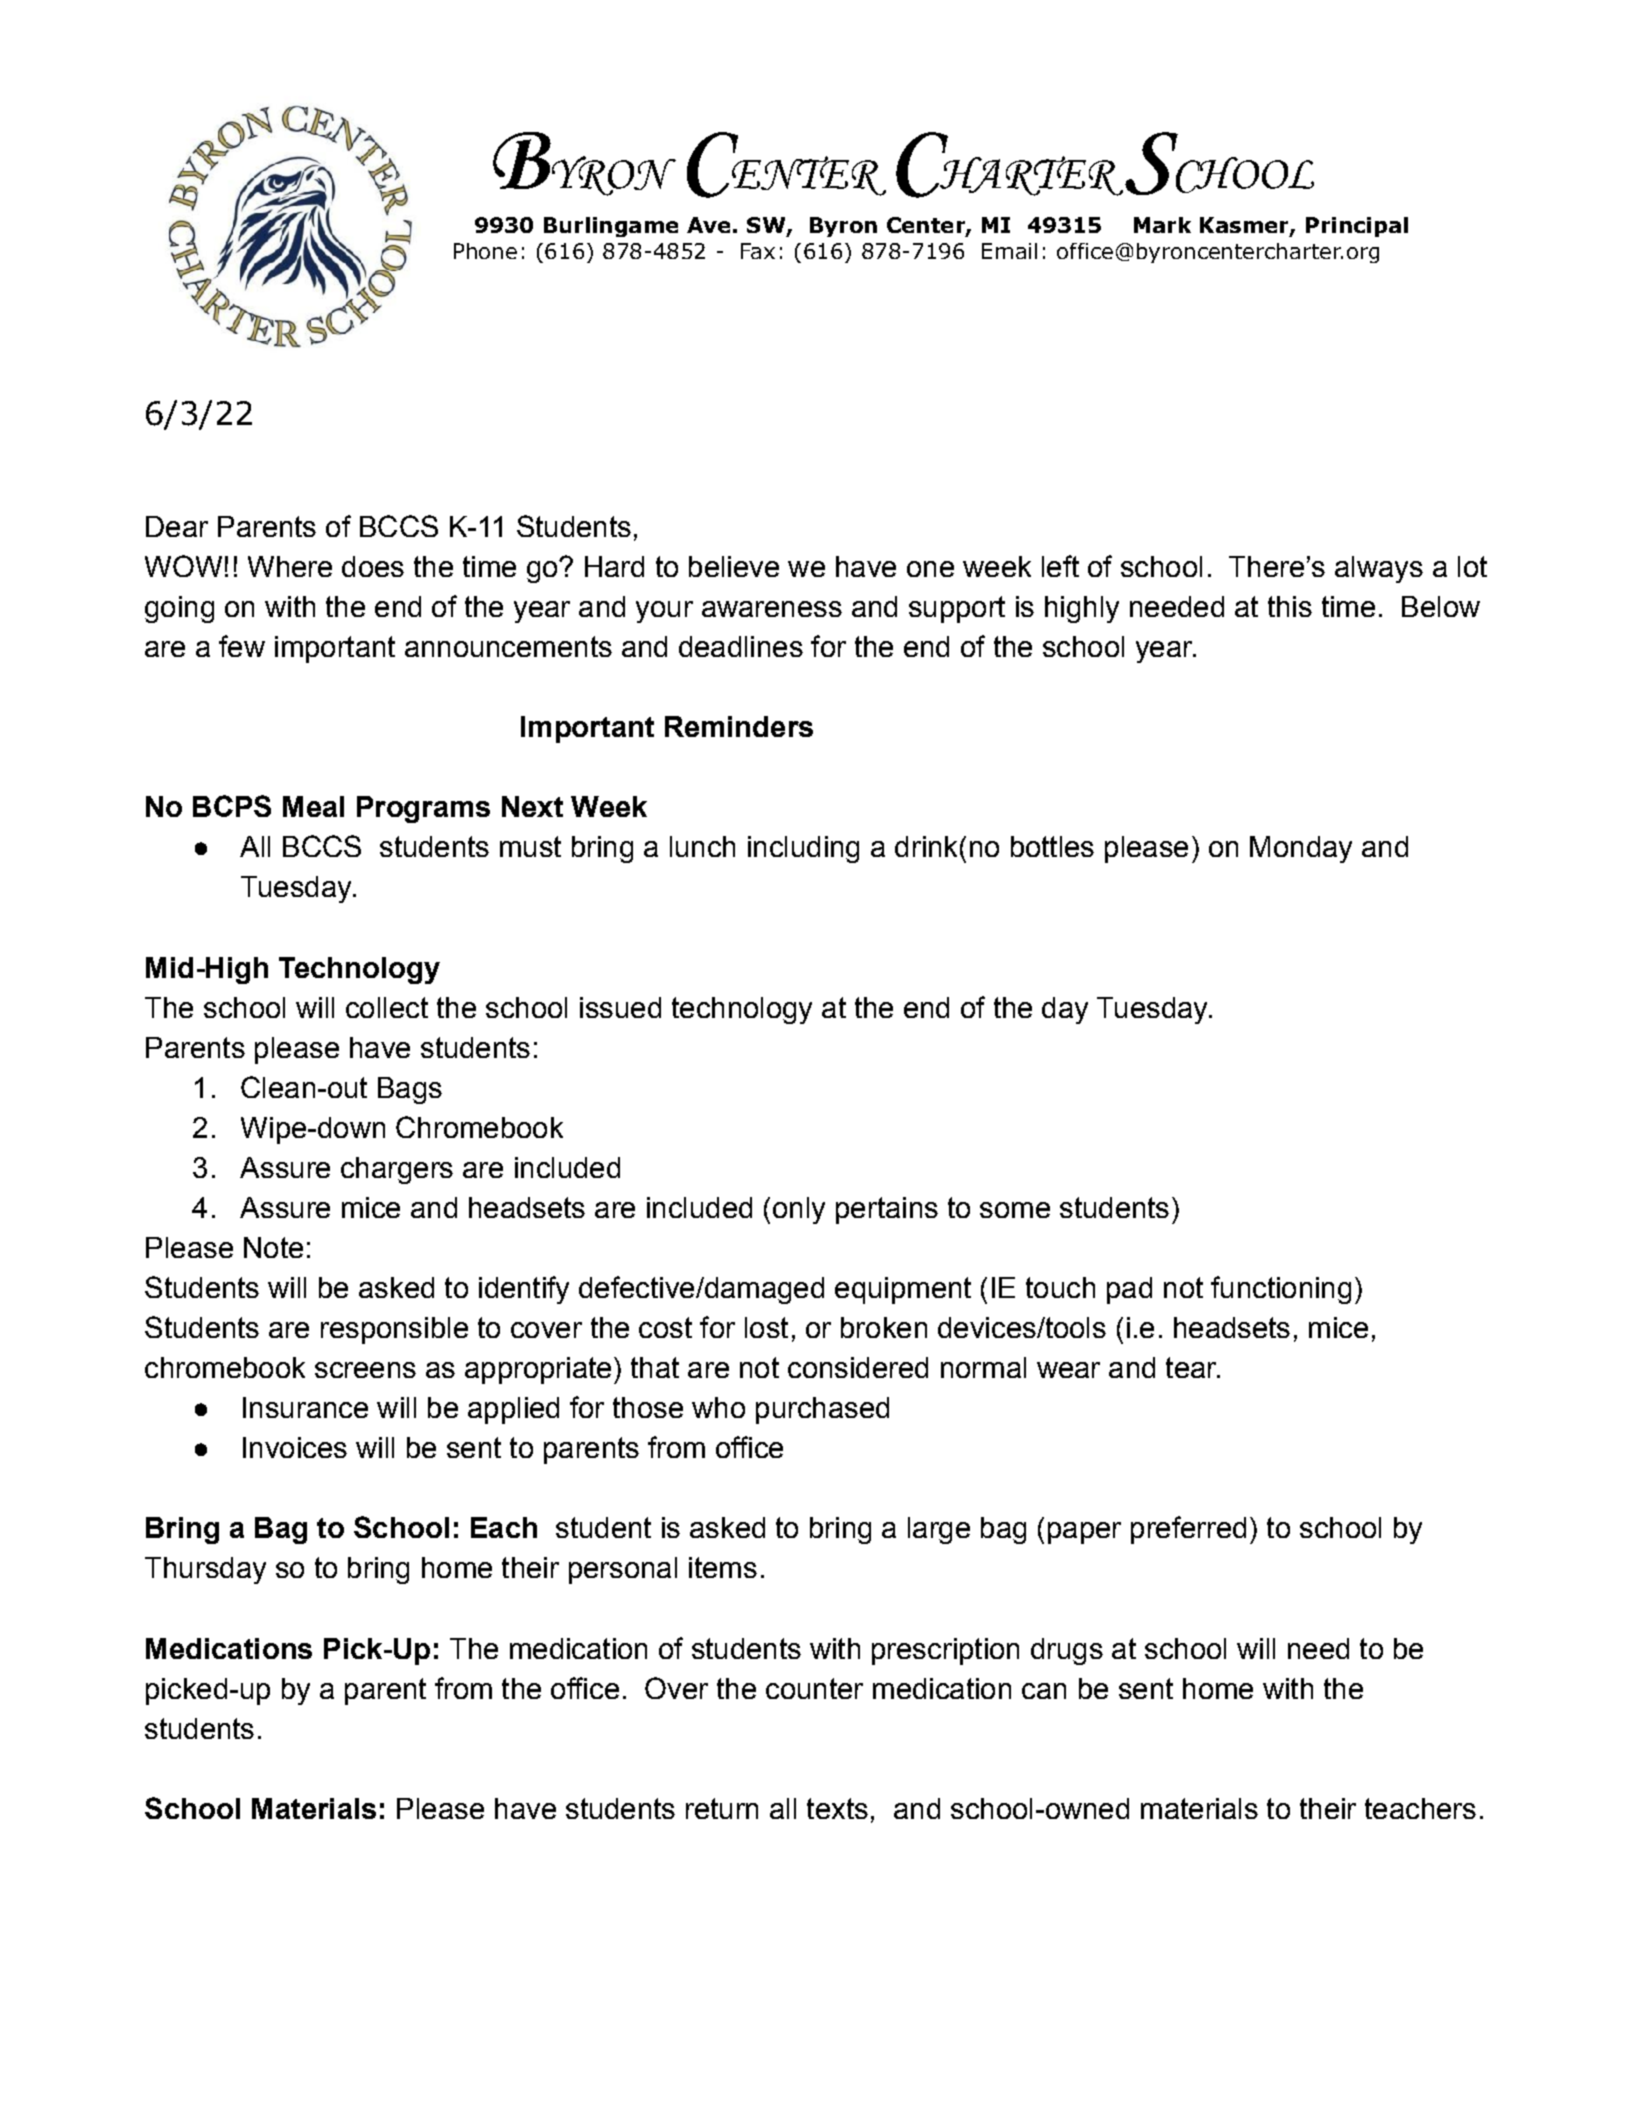 The height and width of the page is (2115, 1634). Describe the element at coordinates (758, 251) in the page. I see `Fax` at that location.
